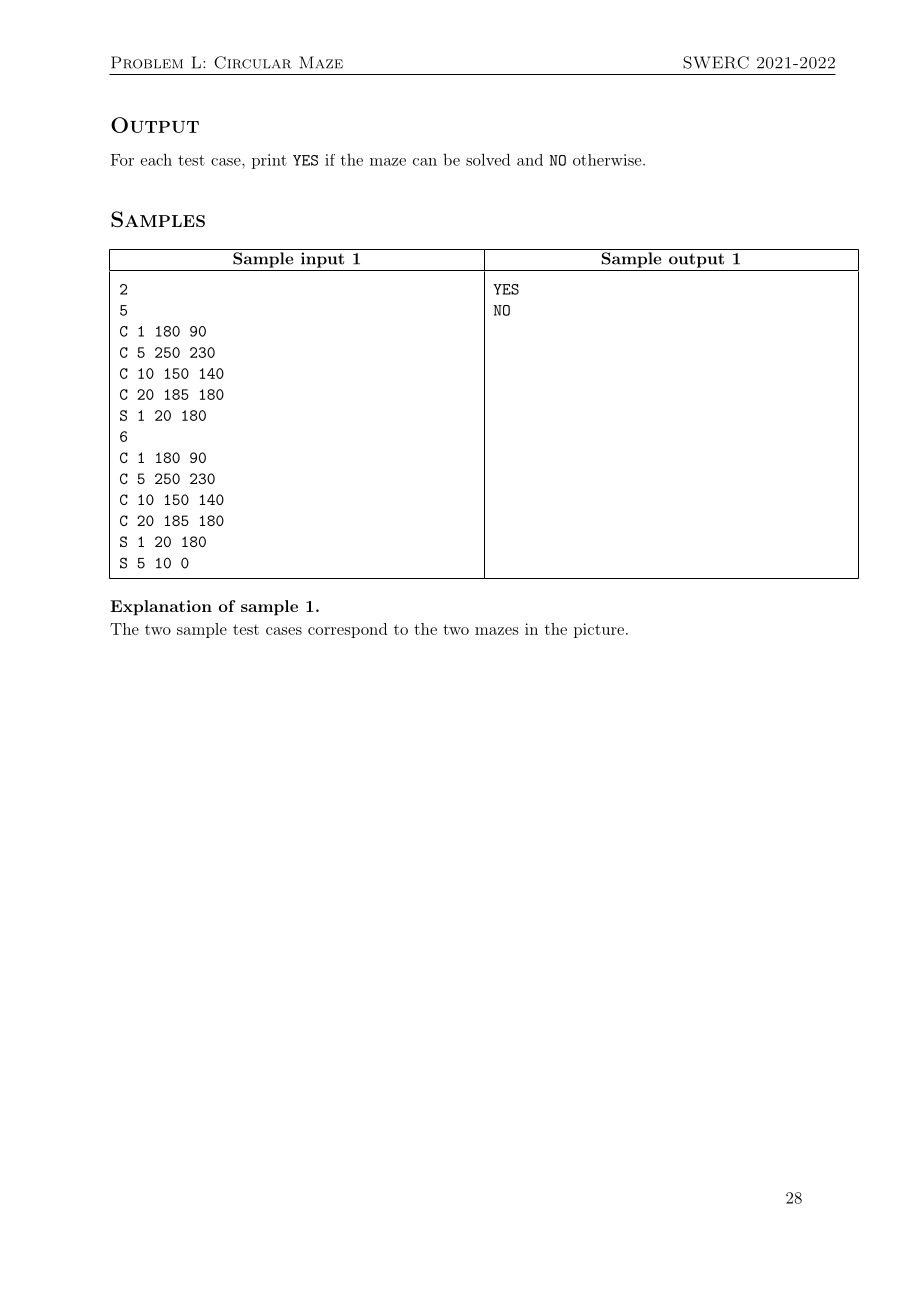  What do you see at coordinates (488, 159) in the image?
I see `solved` at bounding box center [488, 159].
